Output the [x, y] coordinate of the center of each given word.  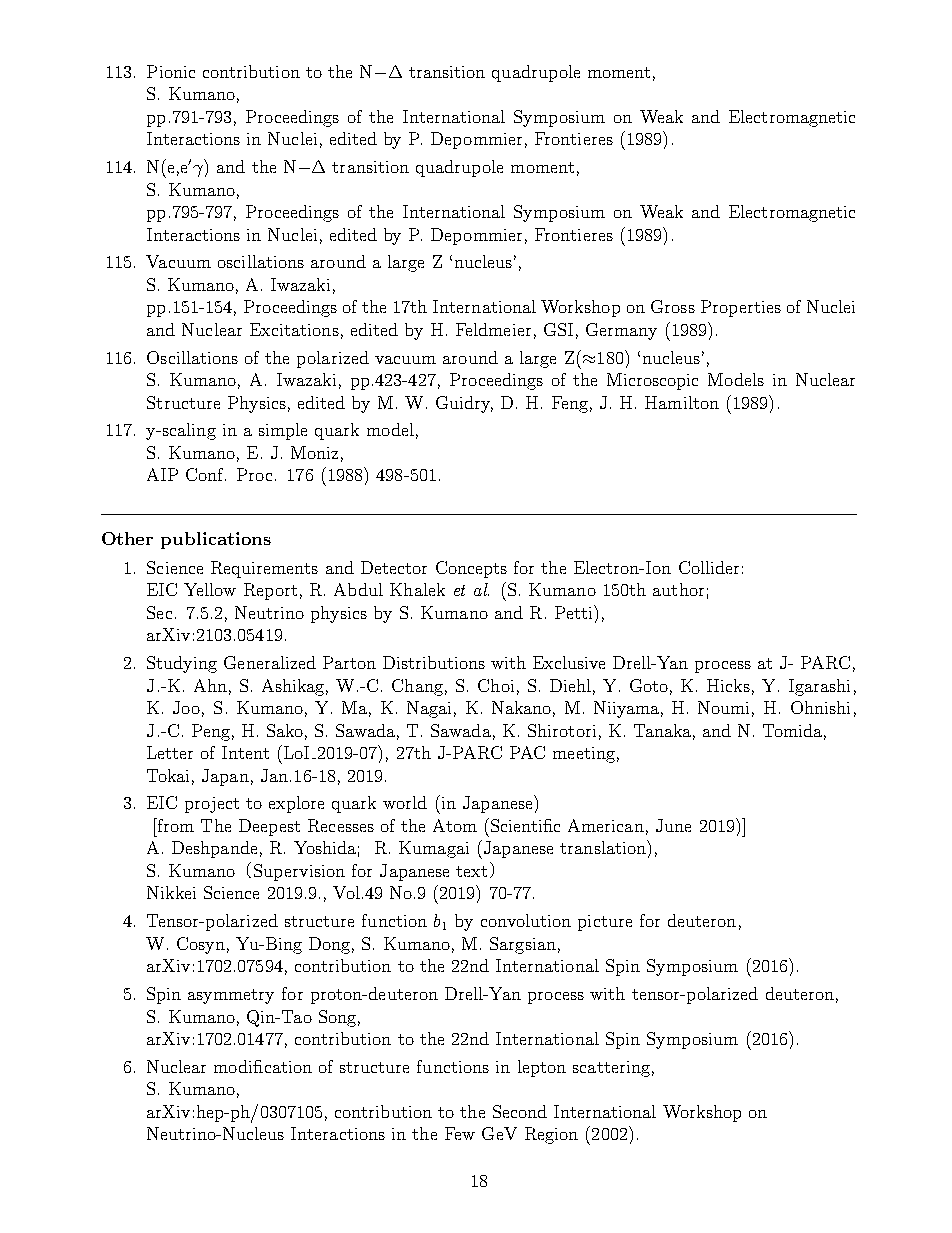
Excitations [294, 329]
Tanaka [662, 730]
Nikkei [171, 892]
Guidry [464, 404]
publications [216, 540]
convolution [526, 920]
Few [460, 1133]
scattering [611, 1069]
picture [605, 923]
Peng [211, 732]
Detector [394, 567]
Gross [673, 306]
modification [263, 1066]
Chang [417, 687]
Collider [709, 567]
